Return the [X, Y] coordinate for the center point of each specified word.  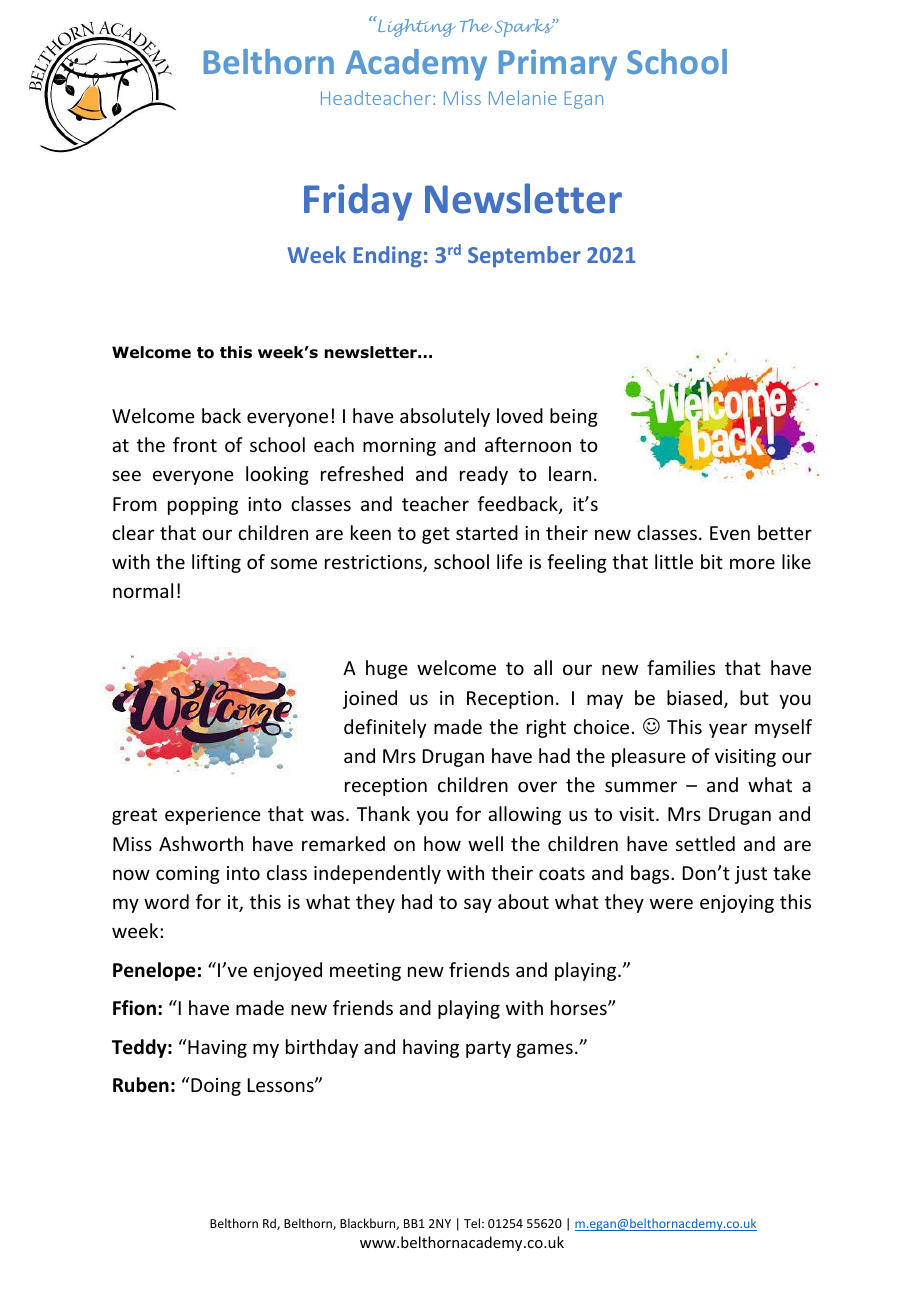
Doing [215, 1086]
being [574, 417]
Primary [558, 65]
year [728, 730]
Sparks [525, 28]
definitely [385, 728]
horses [580, 1007]
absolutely [445, 417]
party [488, 1049]
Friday [358, 202]
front [195, 444]
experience [213, 816]
